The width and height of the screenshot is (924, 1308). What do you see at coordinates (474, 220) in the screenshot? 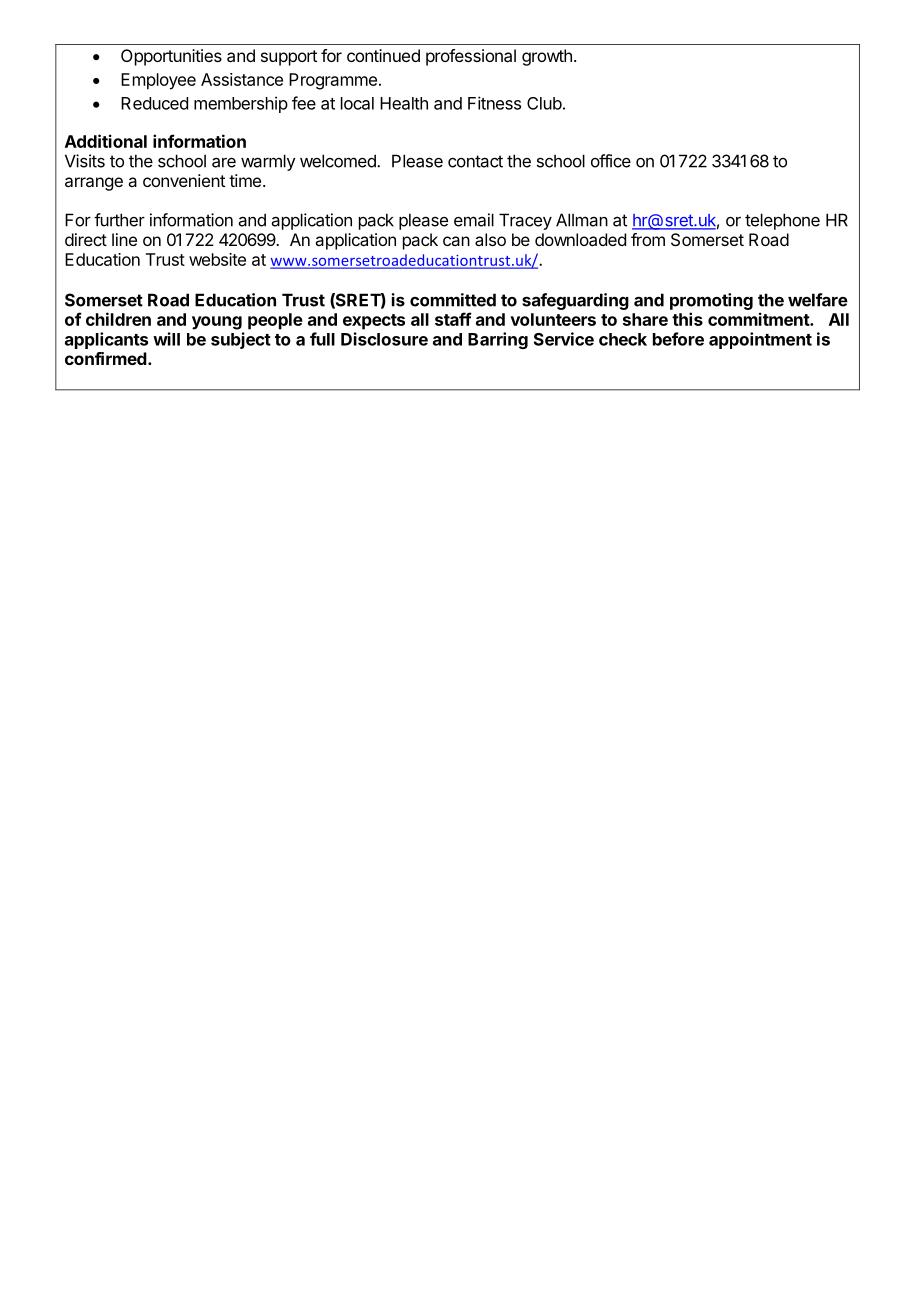
I see `email` at bounding box center [474, 220].
